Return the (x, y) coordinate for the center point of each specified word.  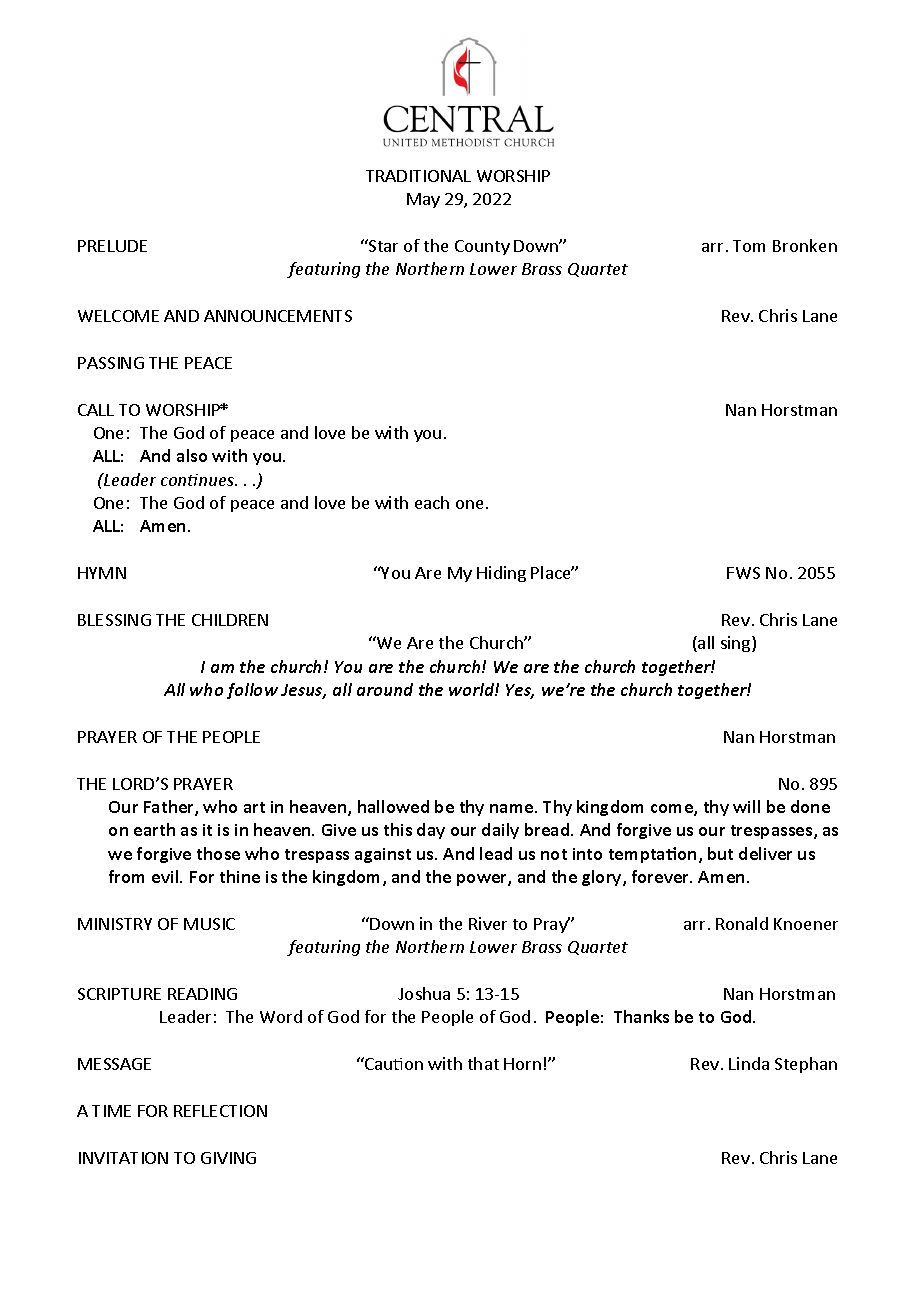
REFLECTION (220, 1111)
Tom (749, 246)
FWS (743, 573)
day (431, 831)
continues (199, 480)
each (432, 502)
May (423, 200)
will (746, 806)
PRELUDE (112, 246)
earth (154, 829)
